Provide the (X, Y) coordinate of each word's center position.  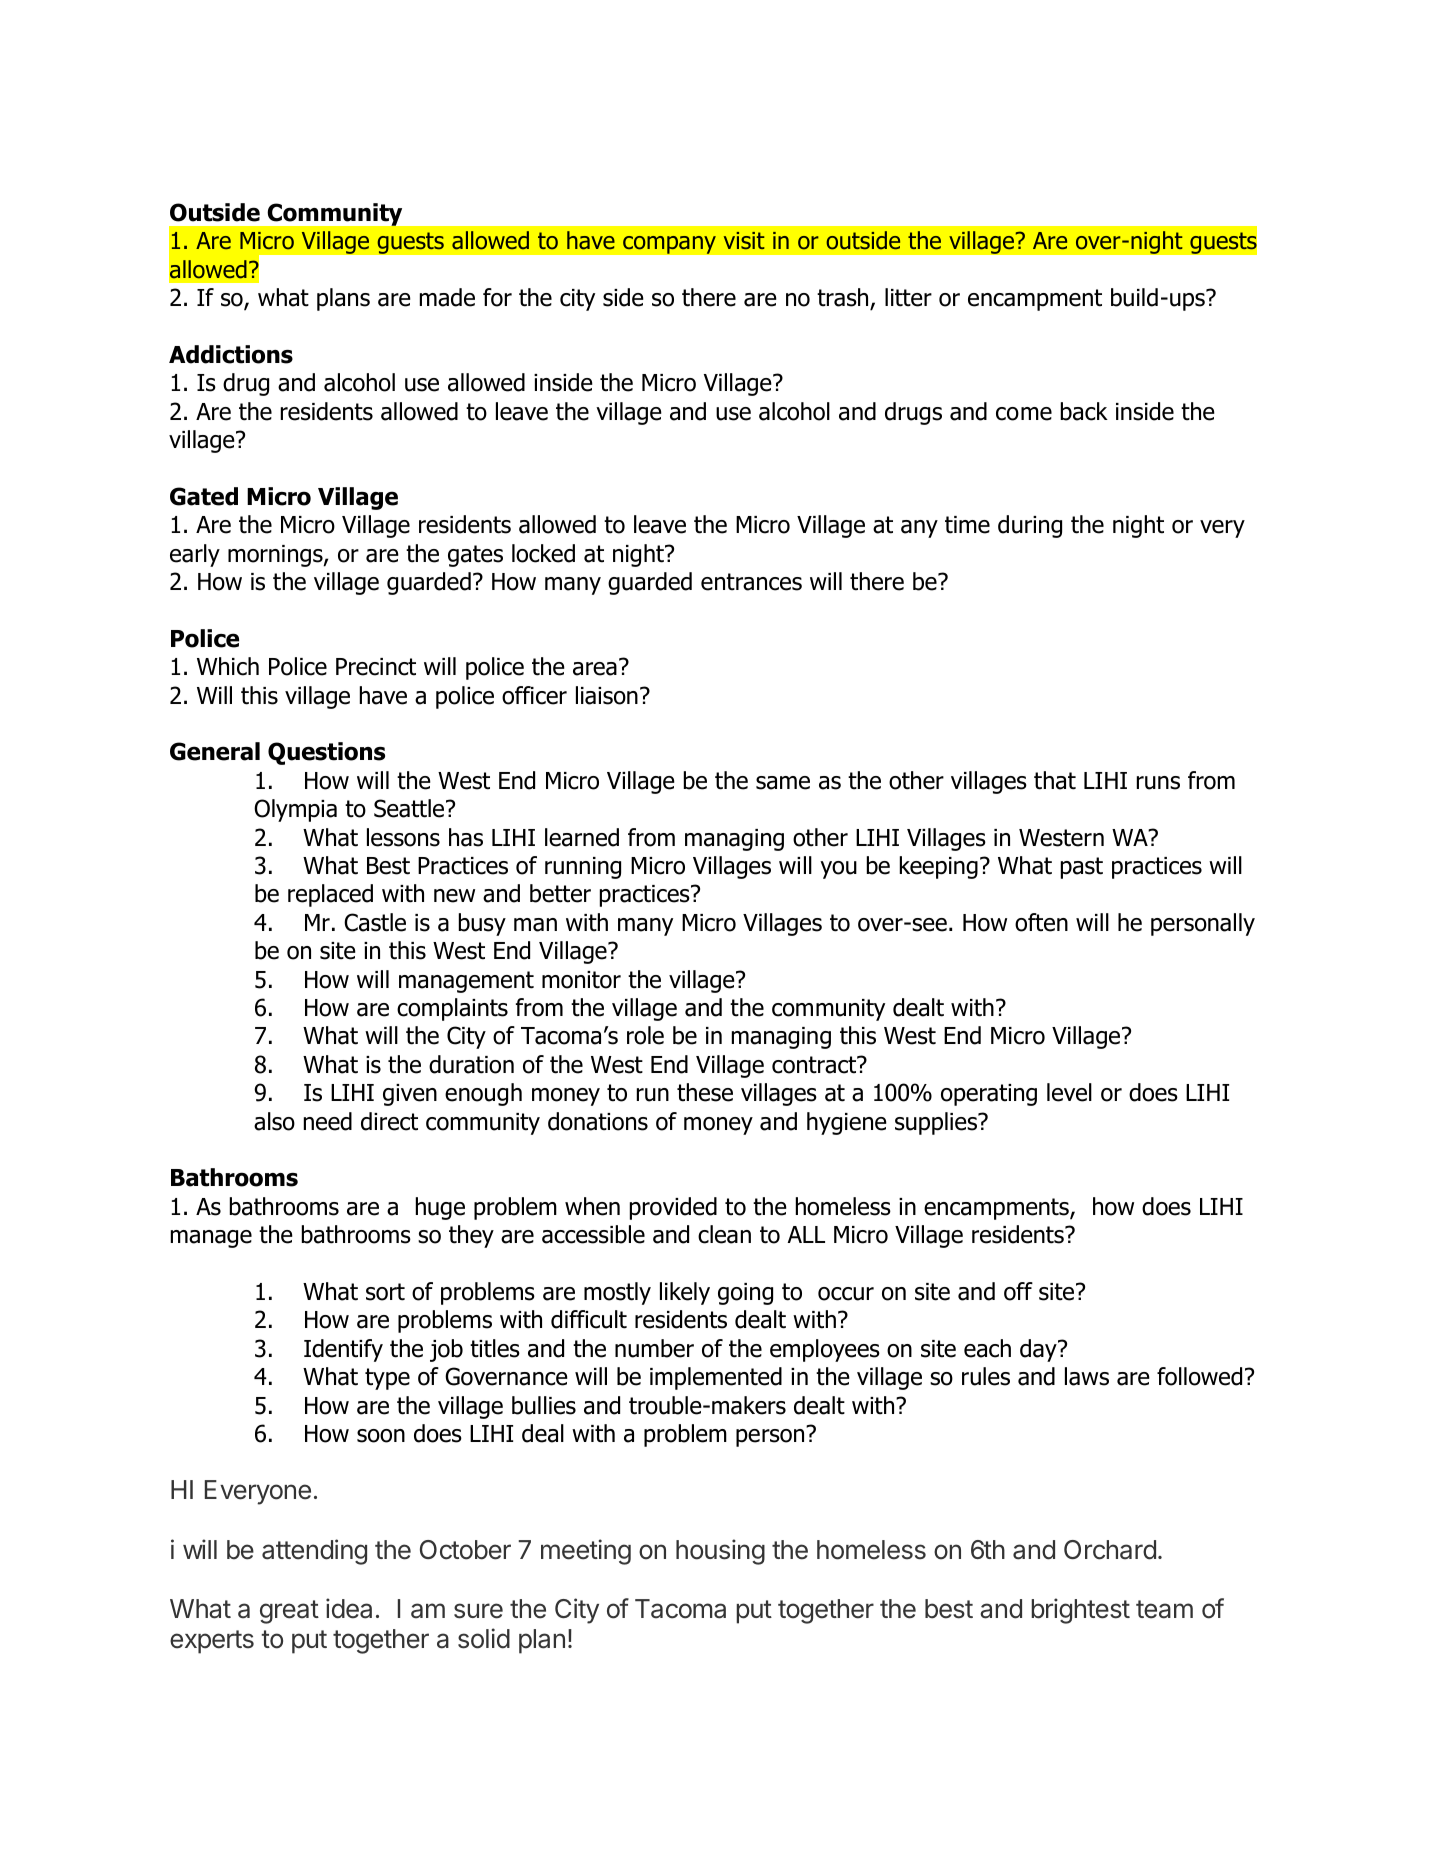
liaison (607, 695)
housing (720, 1552)
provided (673, 1208)
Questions (326, 753)
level (1069, 1092)
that (1055, 780)
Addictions (231, 354)
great (289, 1612)
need (328, 1121)
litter (908, 297)
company (669, 244)
